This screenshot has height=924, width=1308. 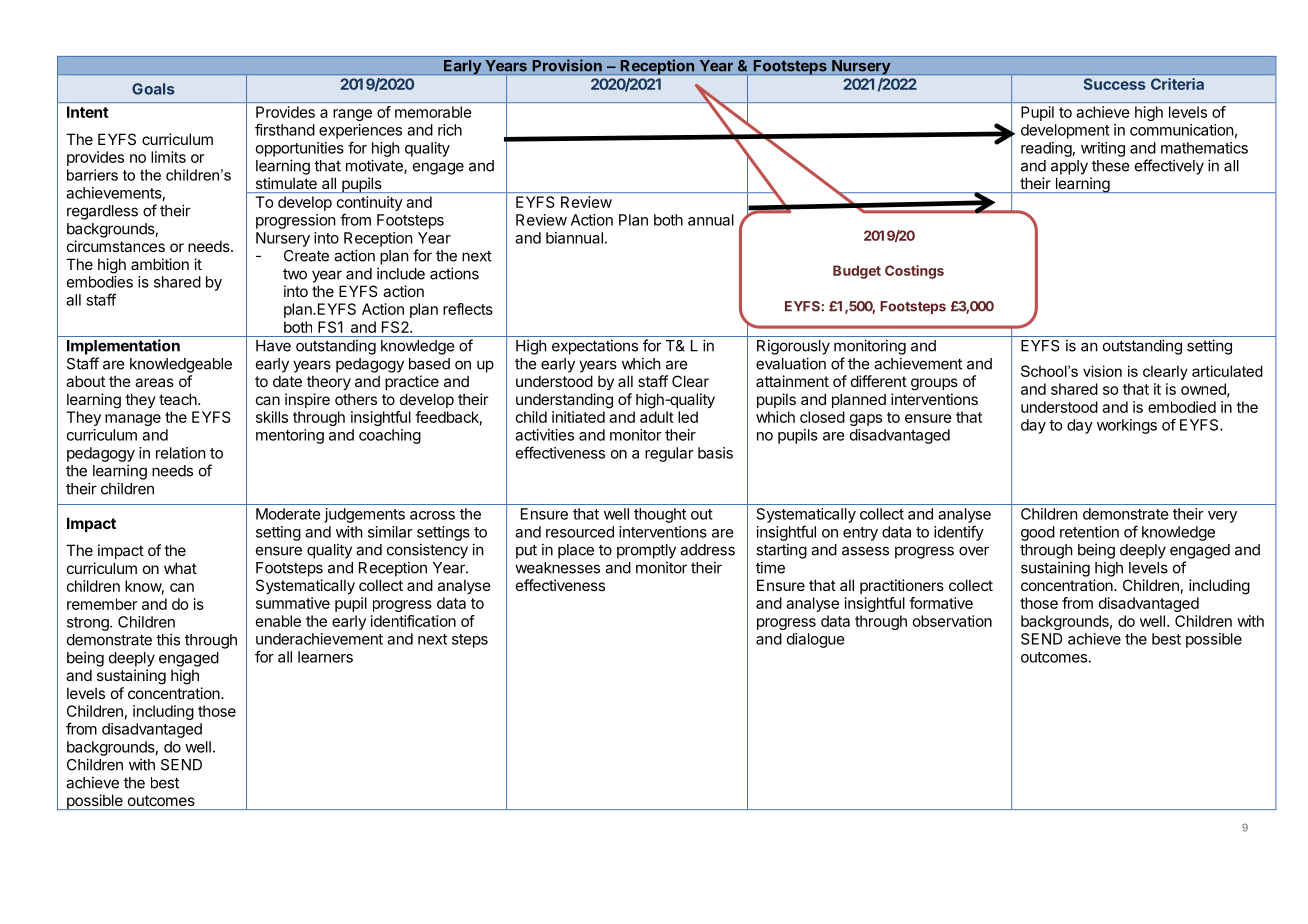 I want to click on circumstances, so click(x=116, y=246).
